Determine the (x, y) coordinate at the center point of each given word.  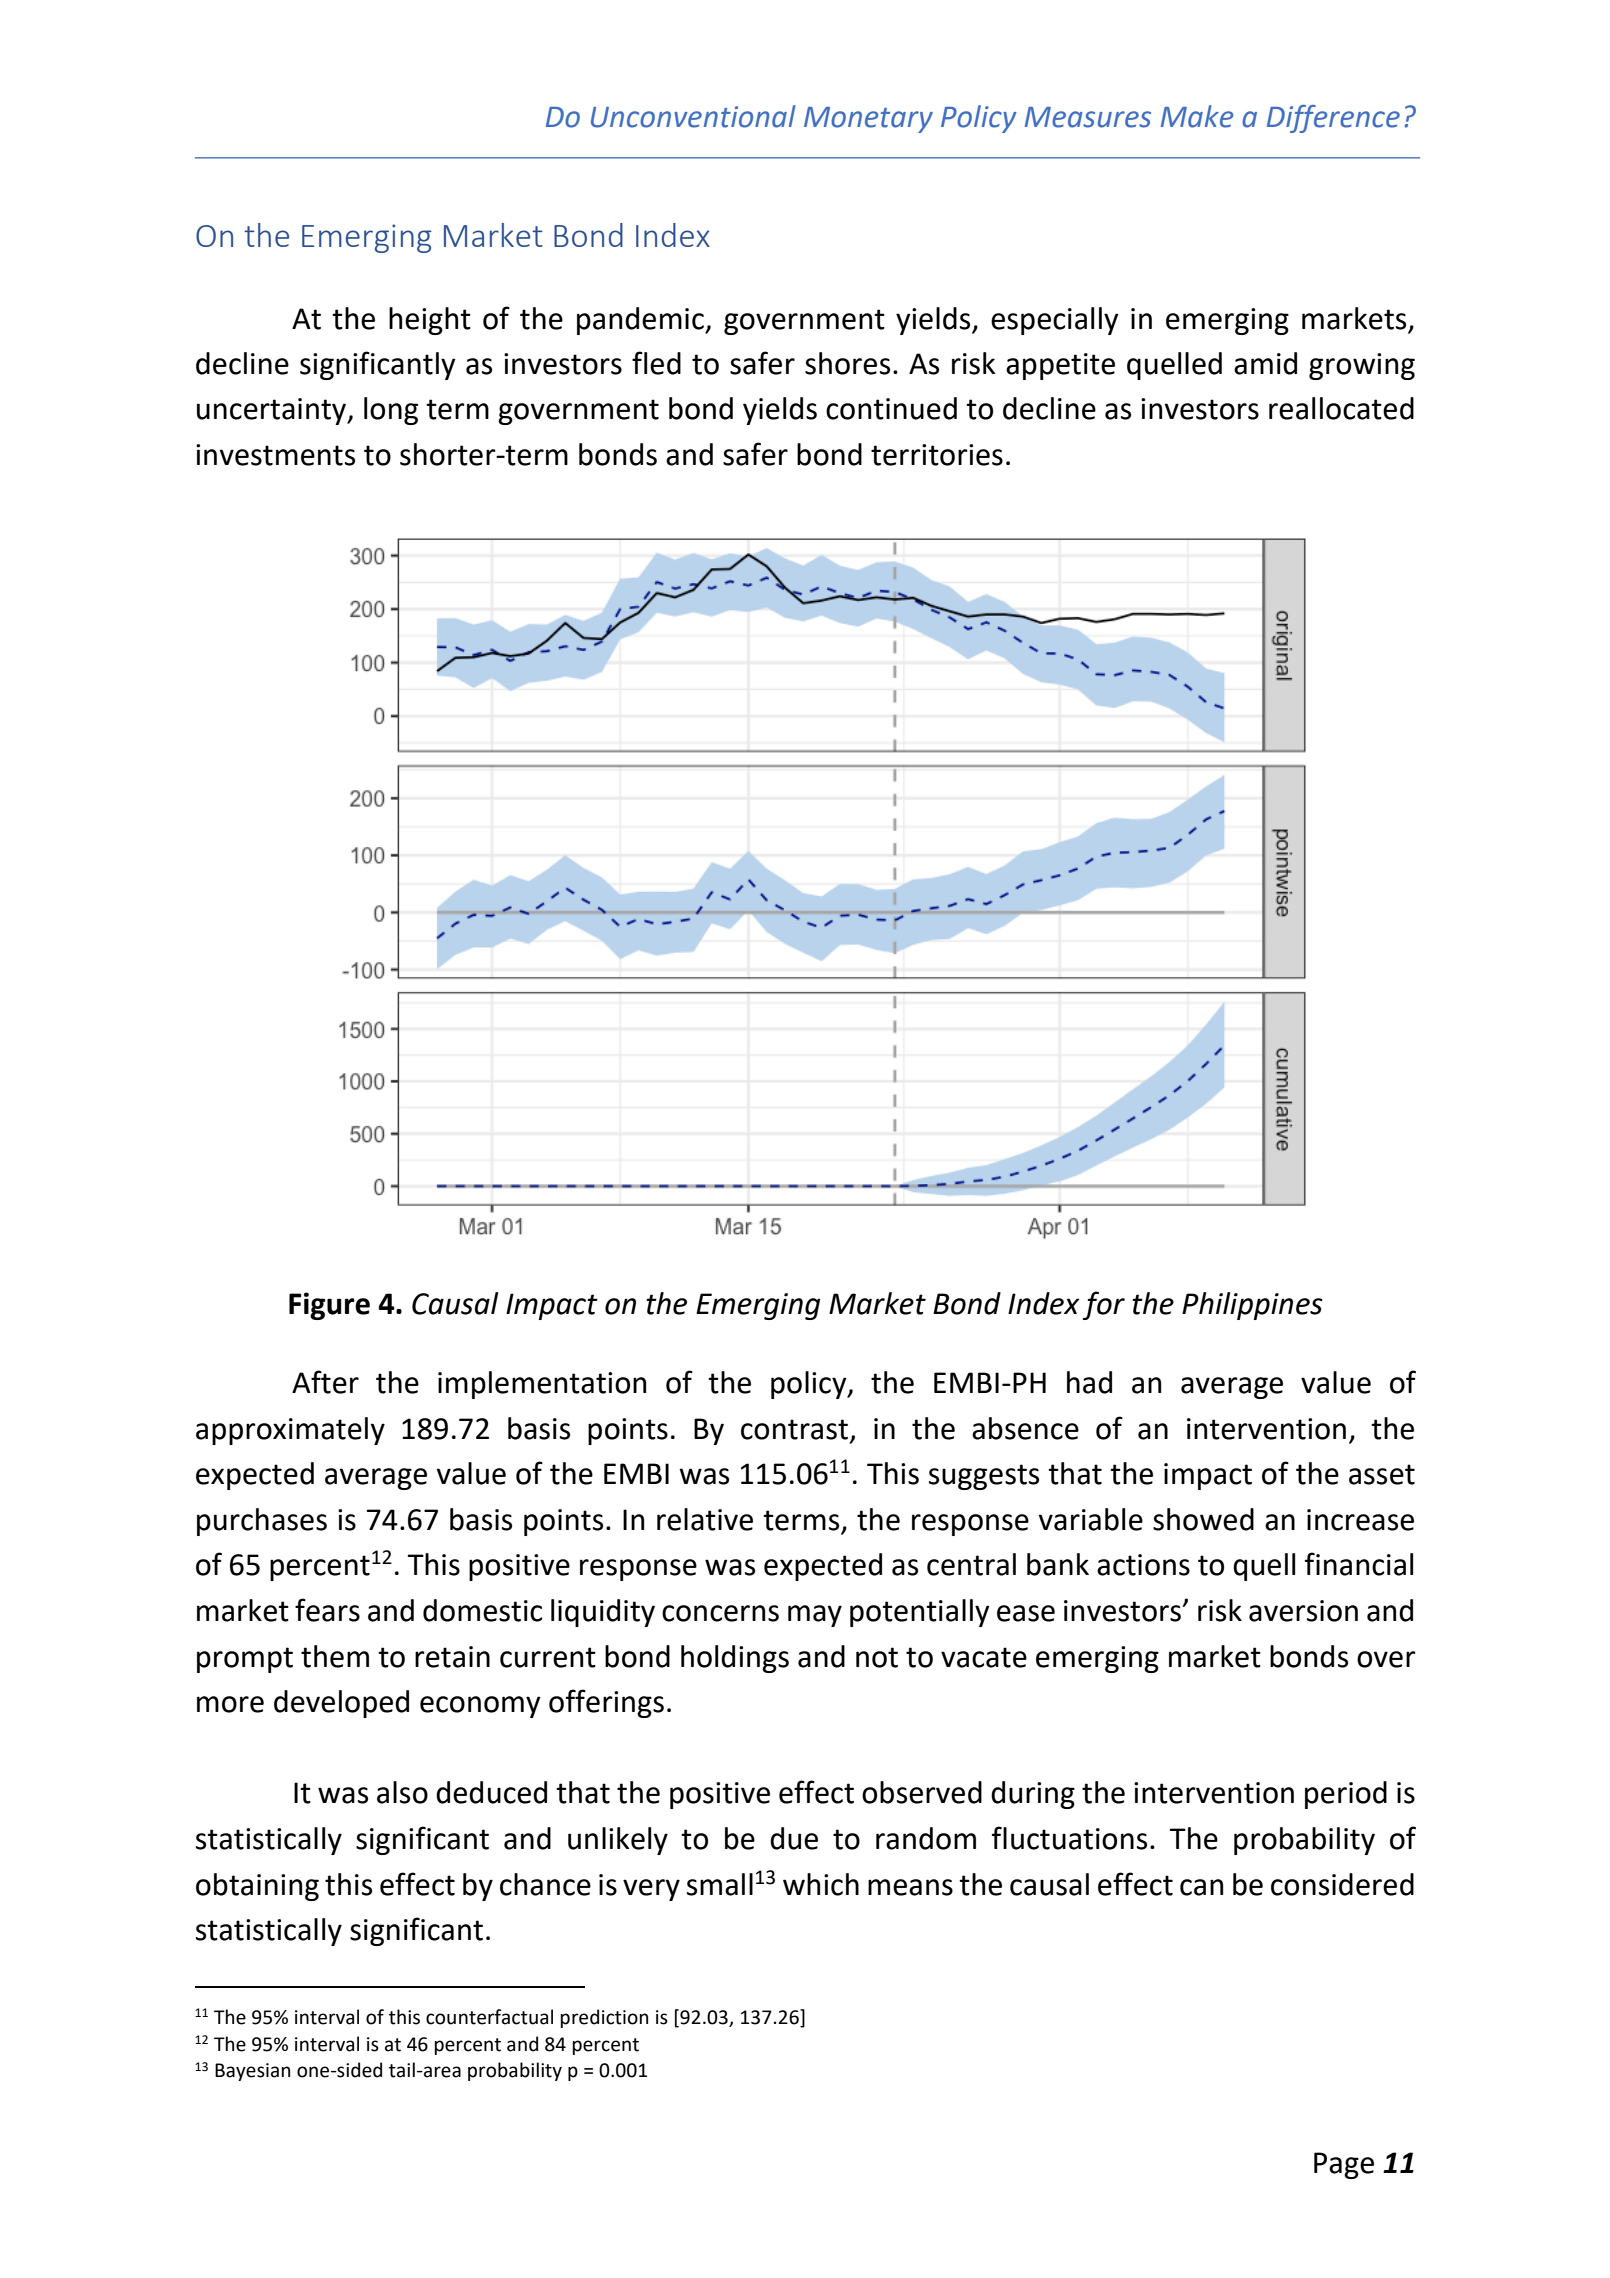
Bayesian (252, 2072)
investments (275, 455)
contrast (796, 1430)
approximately (290, 1431)
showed (1203, 1519)
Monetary (868, 120)
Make (1197, 116)
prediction (604, 2018)
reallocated (1341, 408)
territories (937, 455)
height (430, 321)
